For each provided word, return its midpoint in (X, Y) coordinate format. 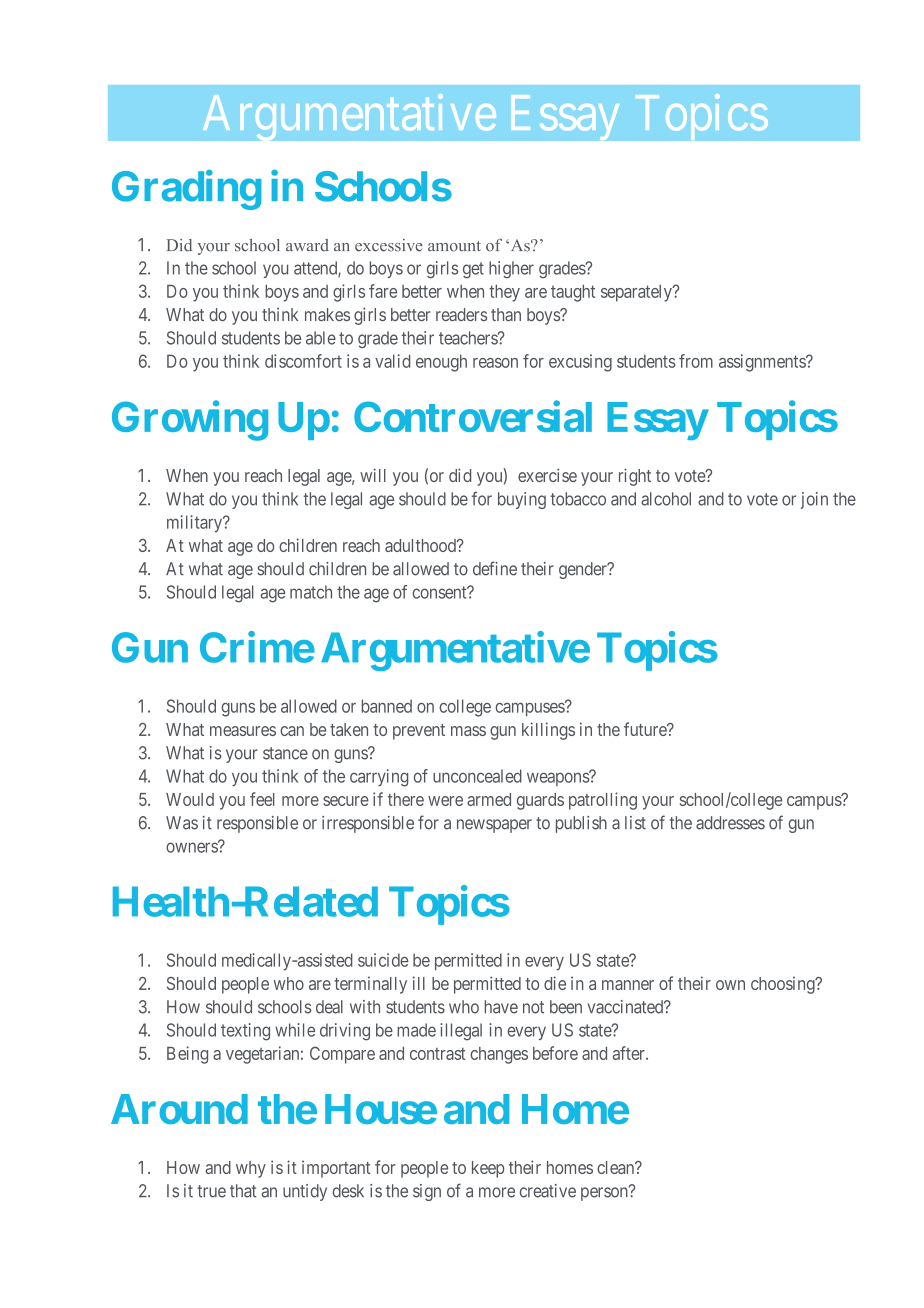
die (555, 983)
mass (468, 731)
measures (243, 731)
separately (637, 293)
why (251, 1169)
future (646, 729)
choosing (784, 985)
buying (522, 500)
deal (329, 1007)
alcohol (666, 499)
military (196, 524)
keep (488, 1169)
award (307, 245)
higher (511, 269)
